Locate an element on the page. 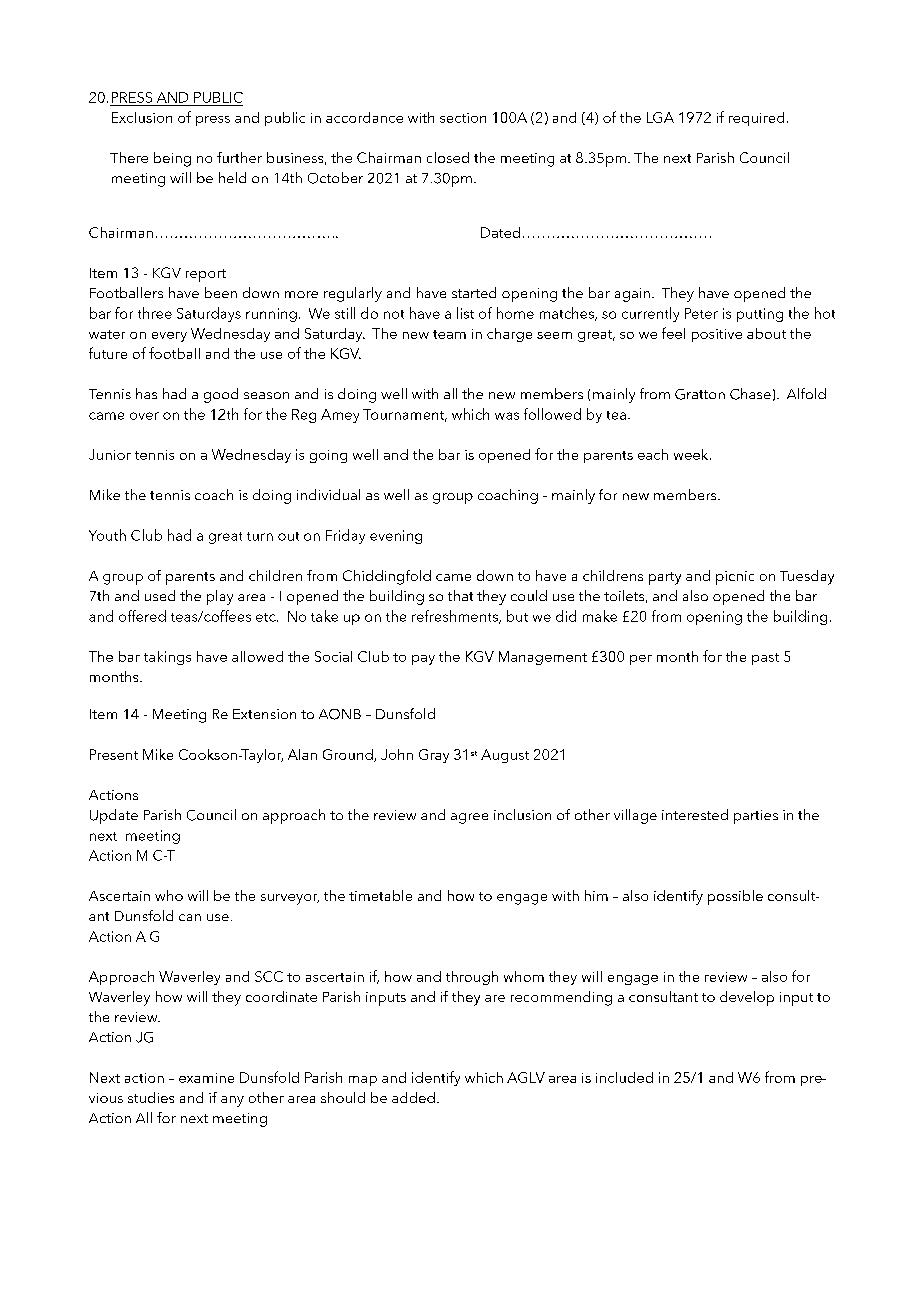 Image resolution: width=924 pixels, height=1308 pixels. required is located at coordinates (756, 119).
